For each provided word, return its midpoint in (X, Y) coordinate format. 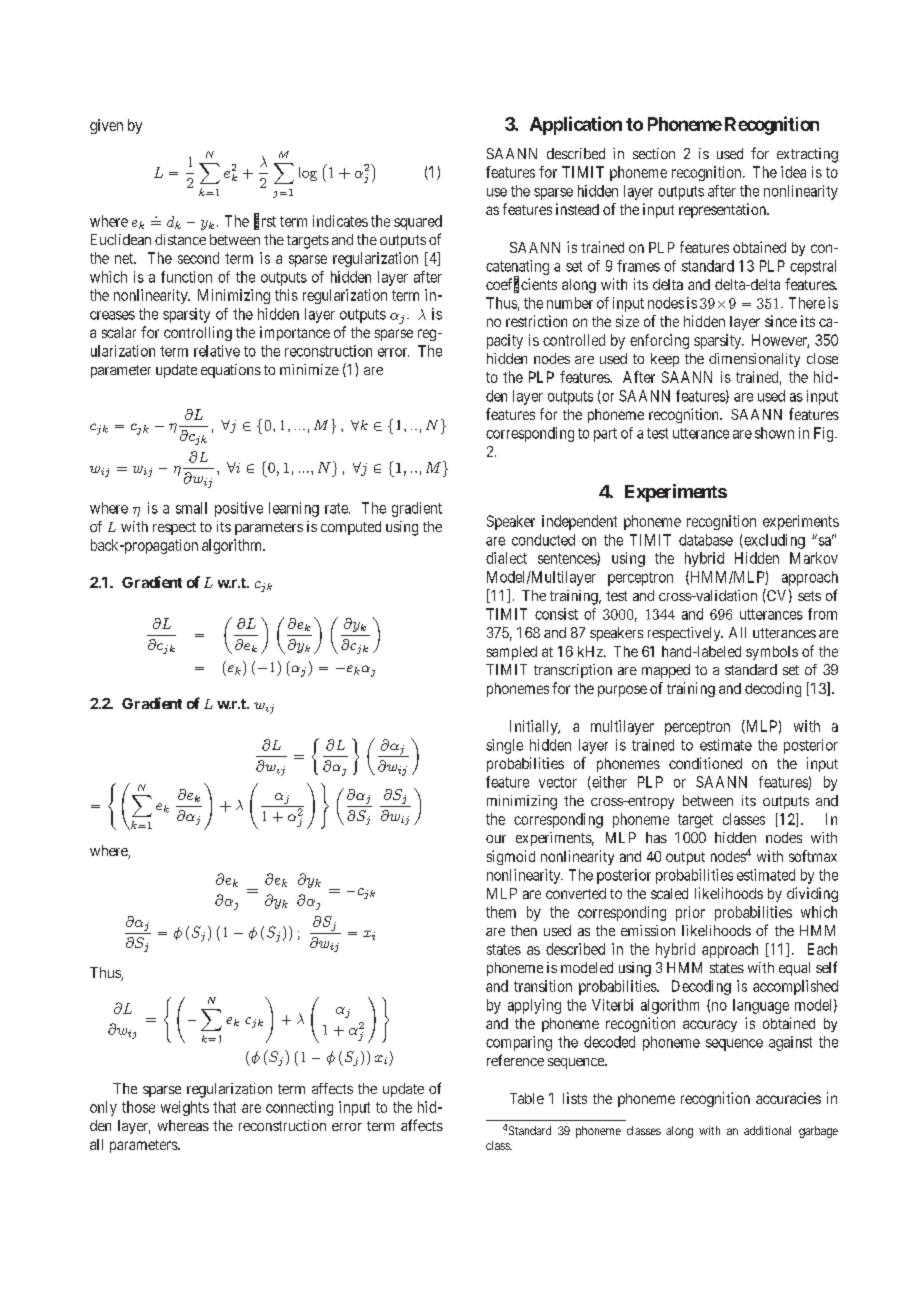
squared (418, 222)
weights (185, 1108)
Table (527, 1098)
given (106, 126)
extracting (807, 155)
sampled (512, 653)
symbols (772, 653)
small (191, 508)
